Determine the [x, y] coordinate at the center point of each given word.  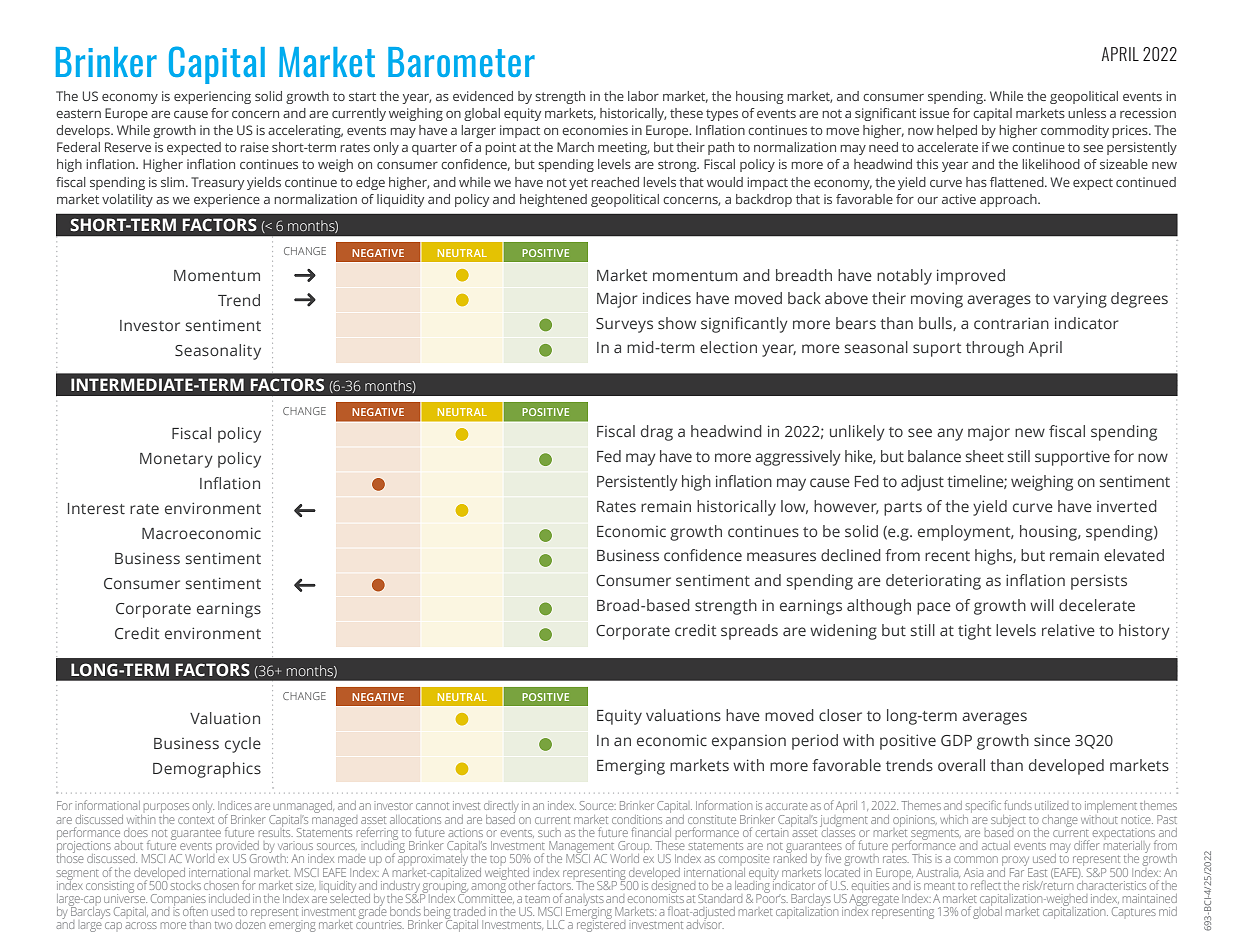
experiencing [212, 97]
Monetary [176, 460]
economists [656, 897]
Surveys [624, 325]
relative [1068, 630]
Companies [178, 900]
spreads [749, 632]
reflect [986, 885]
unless [1087, 113]
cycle [243, 745]
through [995, 349]
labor [643, 96]
